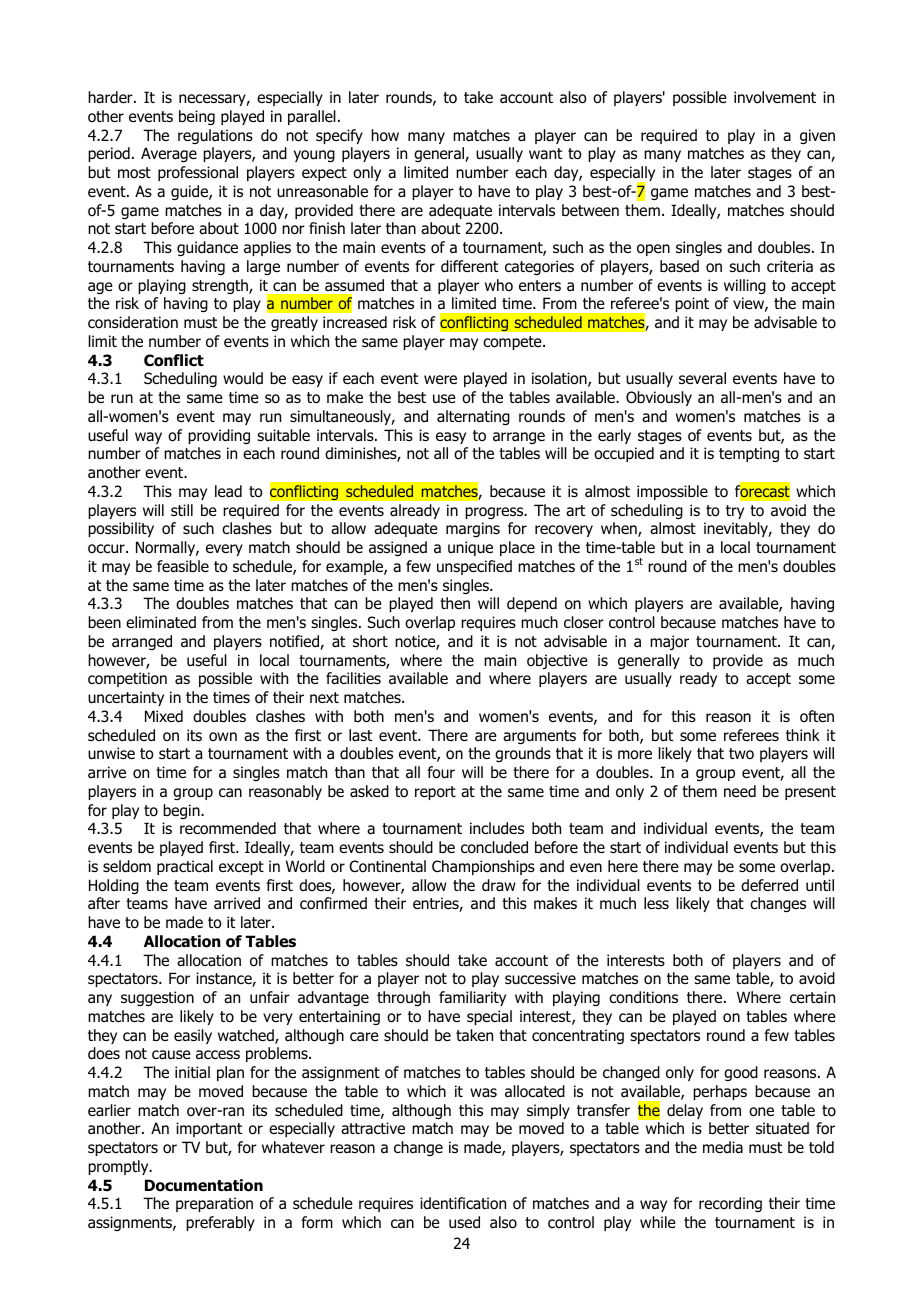  Describe the element at coordinates (455, 603) in the page. I see `then` at that location.
